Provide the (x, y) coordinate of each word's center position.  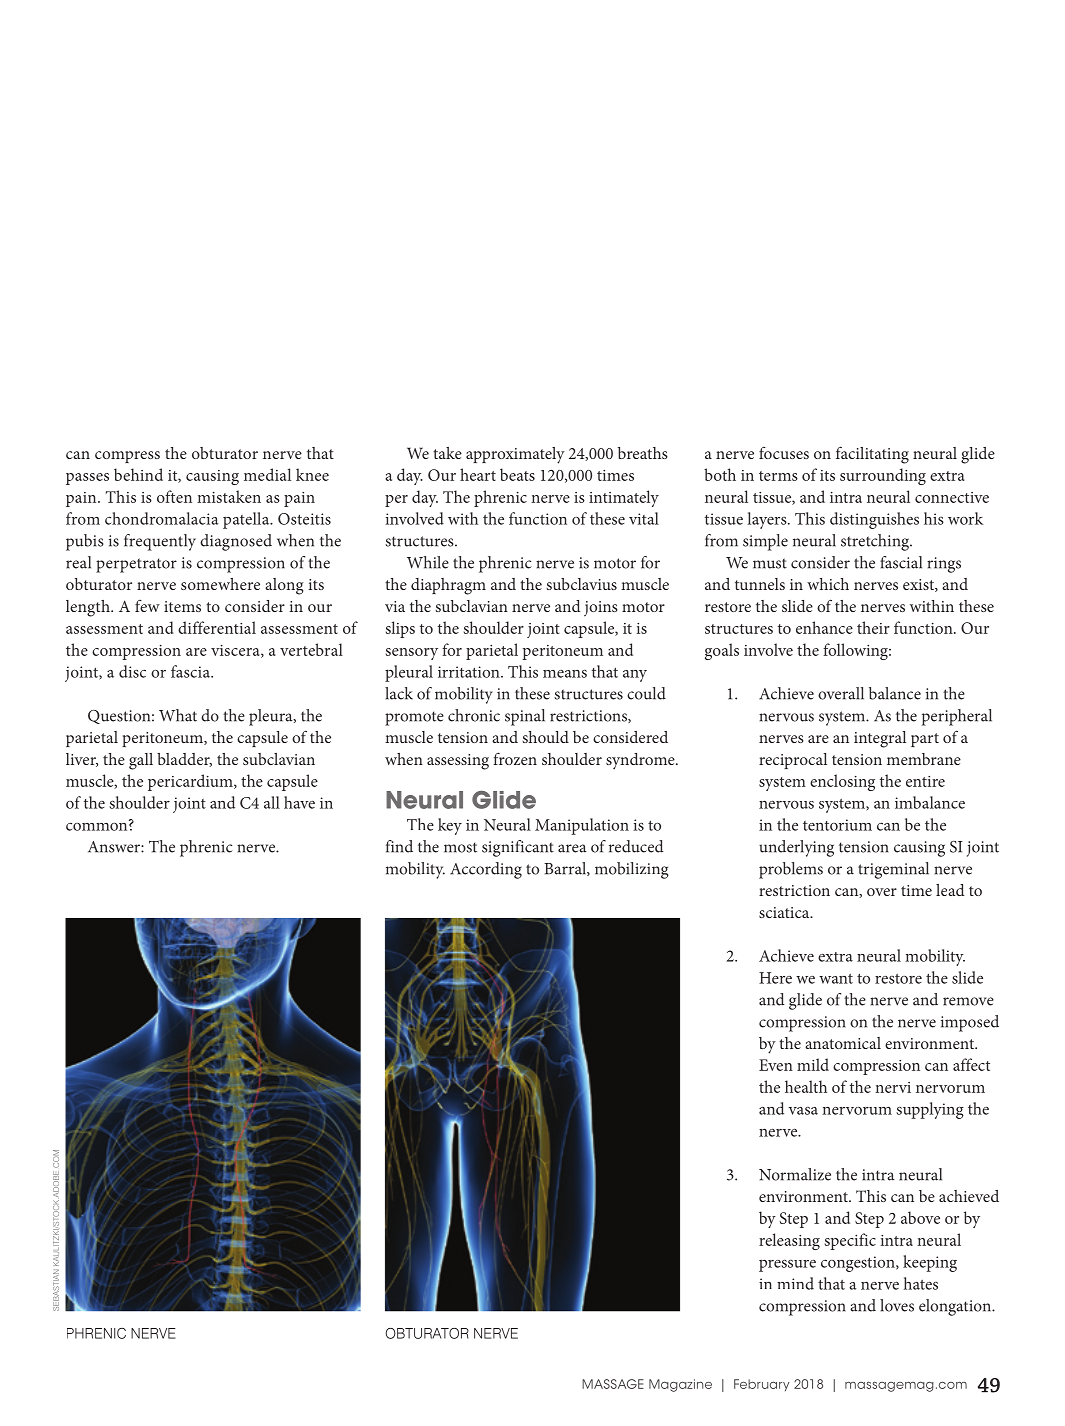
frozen (515, 758)
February (762, 1385)
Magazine (680, 1385)
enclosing (842, 782)
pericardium (191, 782)
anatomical (843, 1043)
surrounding (883, 476)
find (399, 846)
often (174, 496)
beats (517, 474)
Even (776, 1065)
